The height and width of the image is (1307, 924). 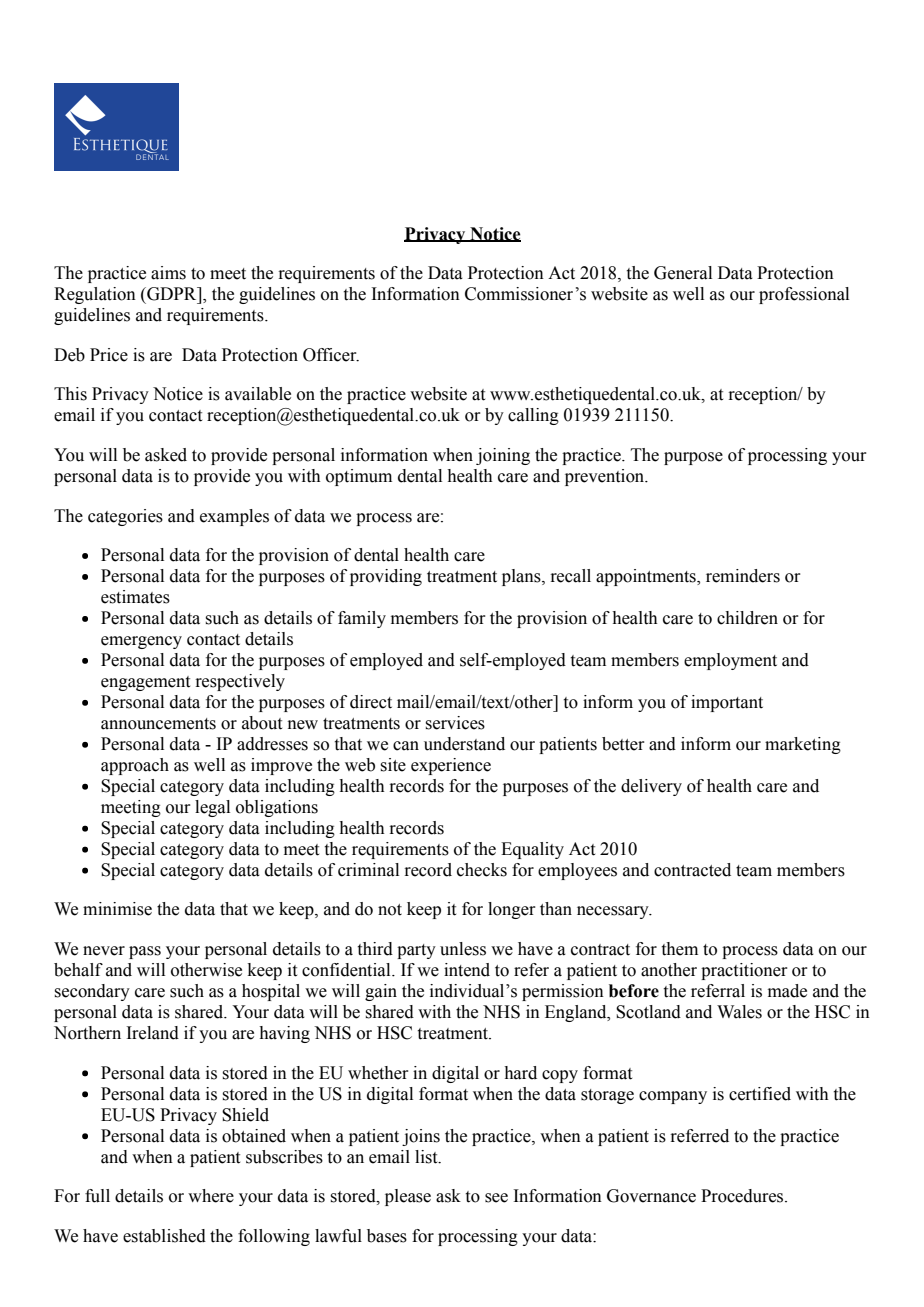 What do you see at coordinates (683, 273) in the image?
I see `General` at bounding box center [683, 273].
